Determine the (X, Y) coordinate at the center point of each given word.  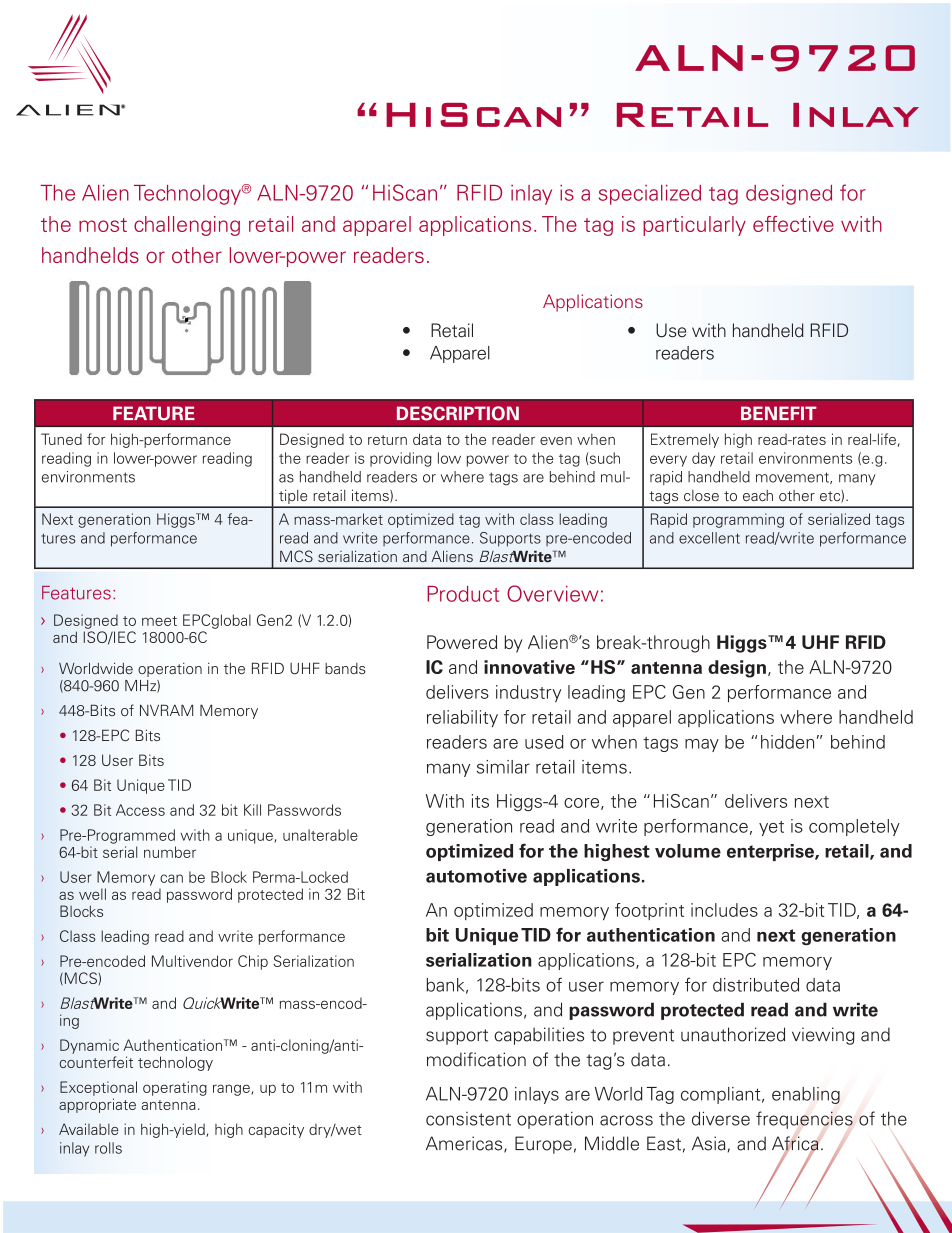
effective (793, 224)
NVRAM (166, 710)
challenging (187, 226)
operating (175, 1088)
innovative (529, 667)
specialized (650, 195)
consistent (468, 1119)
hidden (787, 742)
